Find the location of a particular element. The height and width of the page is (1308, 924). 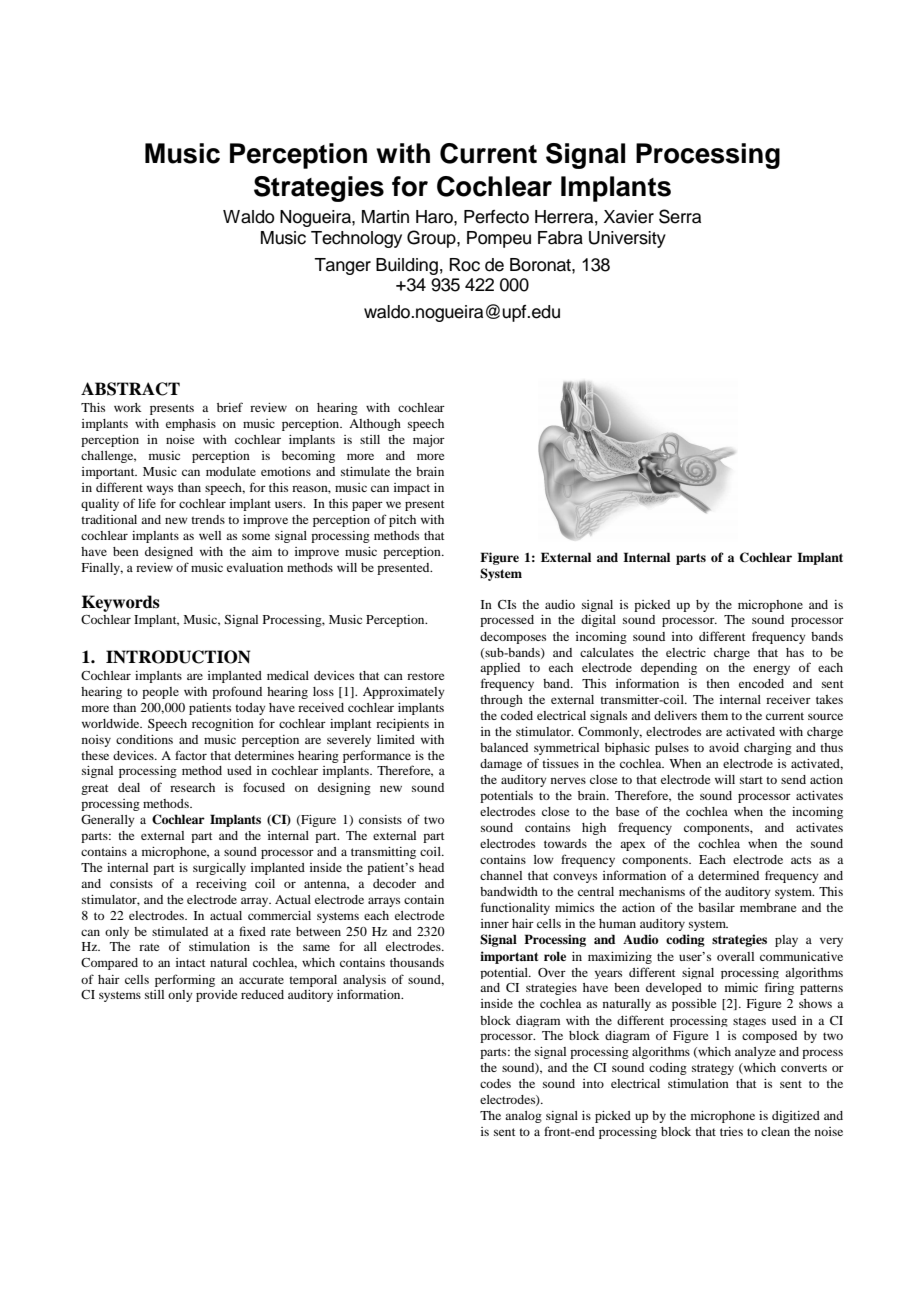

codes is located at coordinates (495, 1083).
